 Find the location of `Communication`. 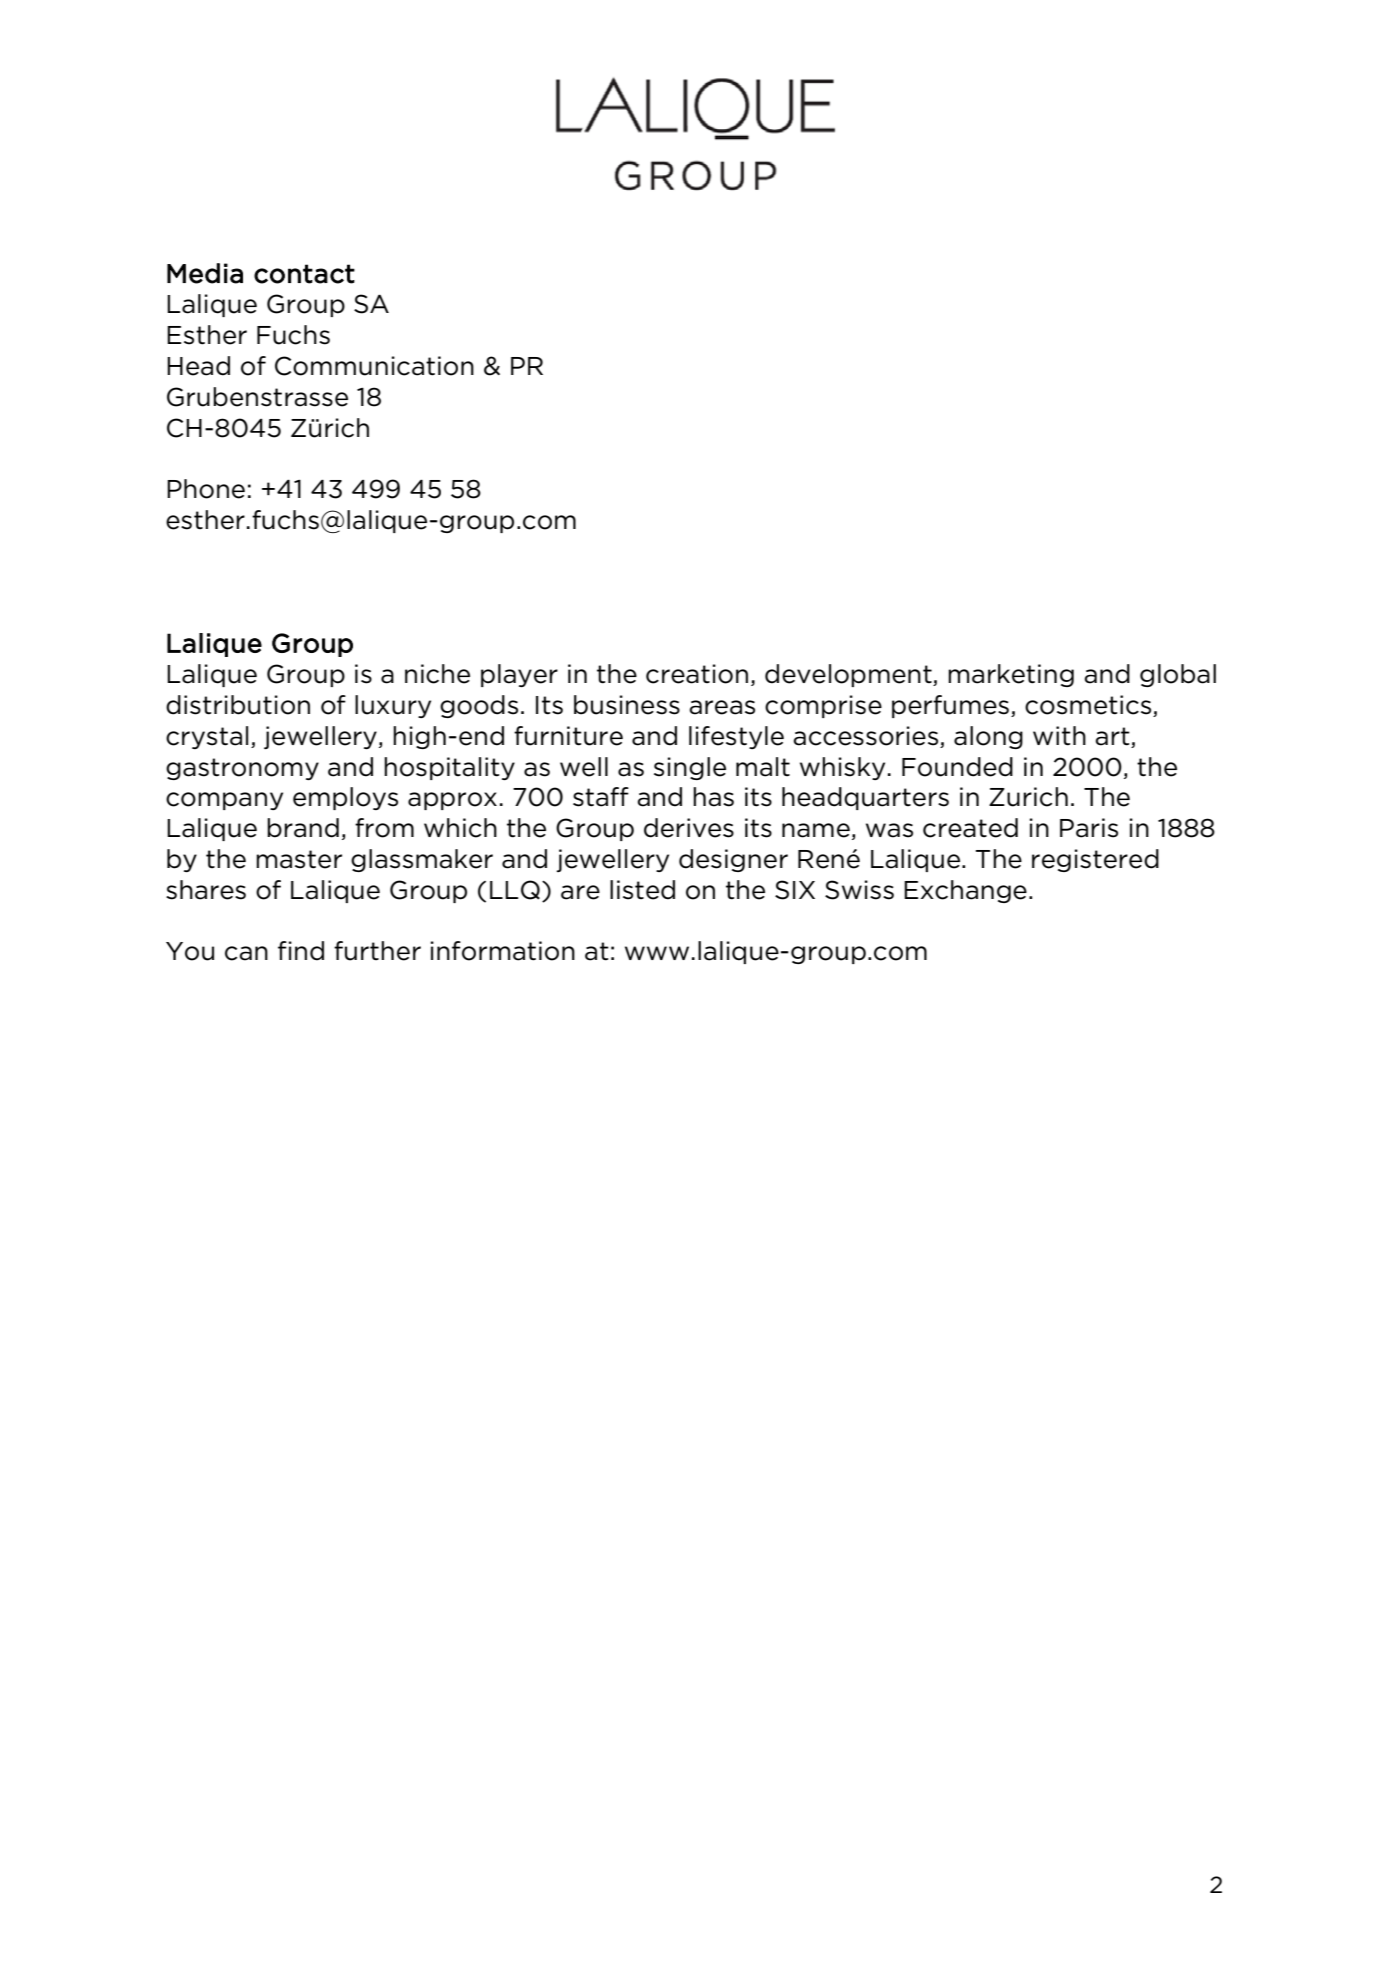

Communication is located at coordinates (374, 366).
